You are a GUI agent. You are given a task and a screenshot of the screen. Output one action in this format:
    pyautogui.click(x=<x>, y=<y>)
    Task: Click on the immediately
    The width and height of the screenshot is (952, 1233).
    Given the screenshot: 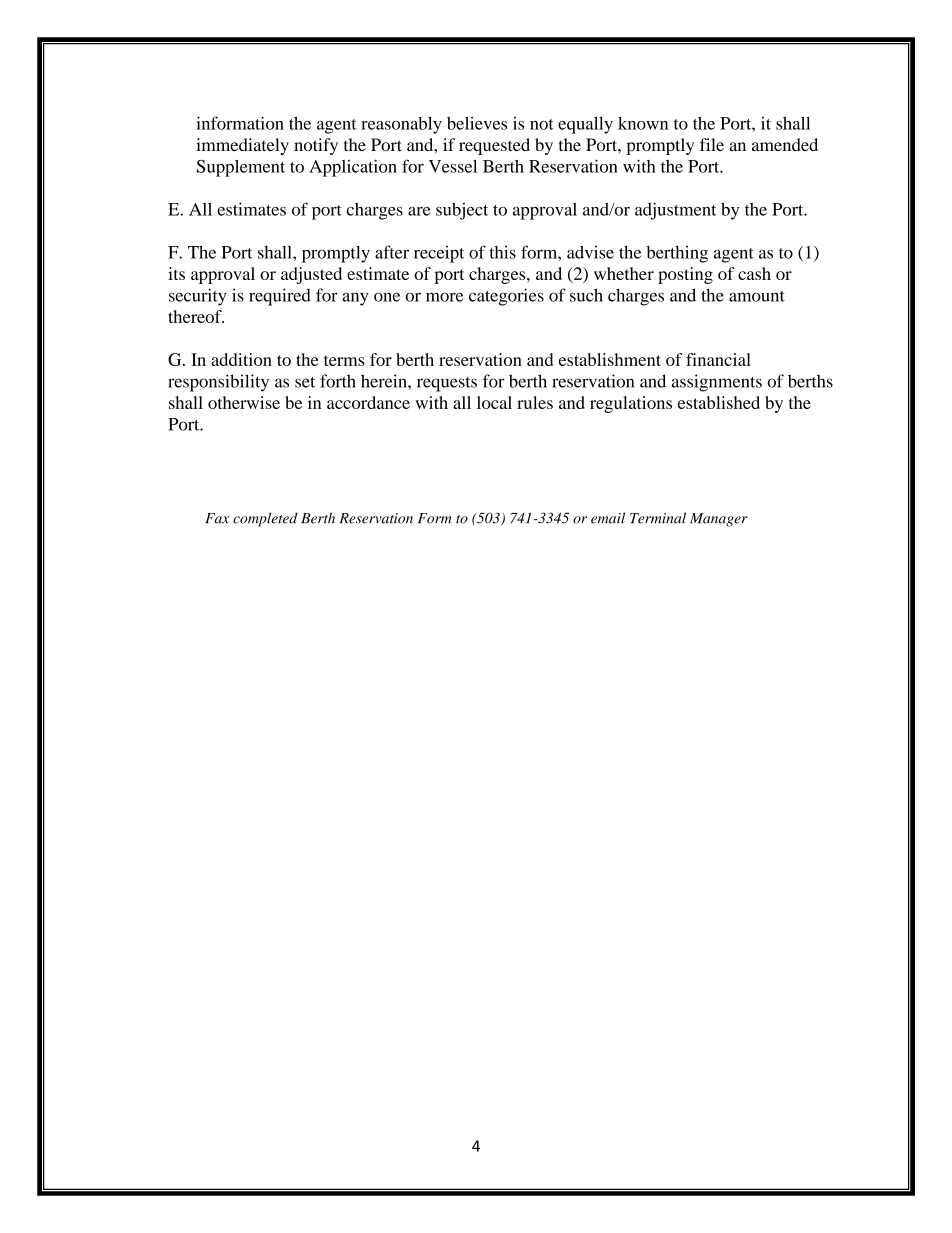 What is the action you would take?
    pyautogui.click(x=242, y=146)
